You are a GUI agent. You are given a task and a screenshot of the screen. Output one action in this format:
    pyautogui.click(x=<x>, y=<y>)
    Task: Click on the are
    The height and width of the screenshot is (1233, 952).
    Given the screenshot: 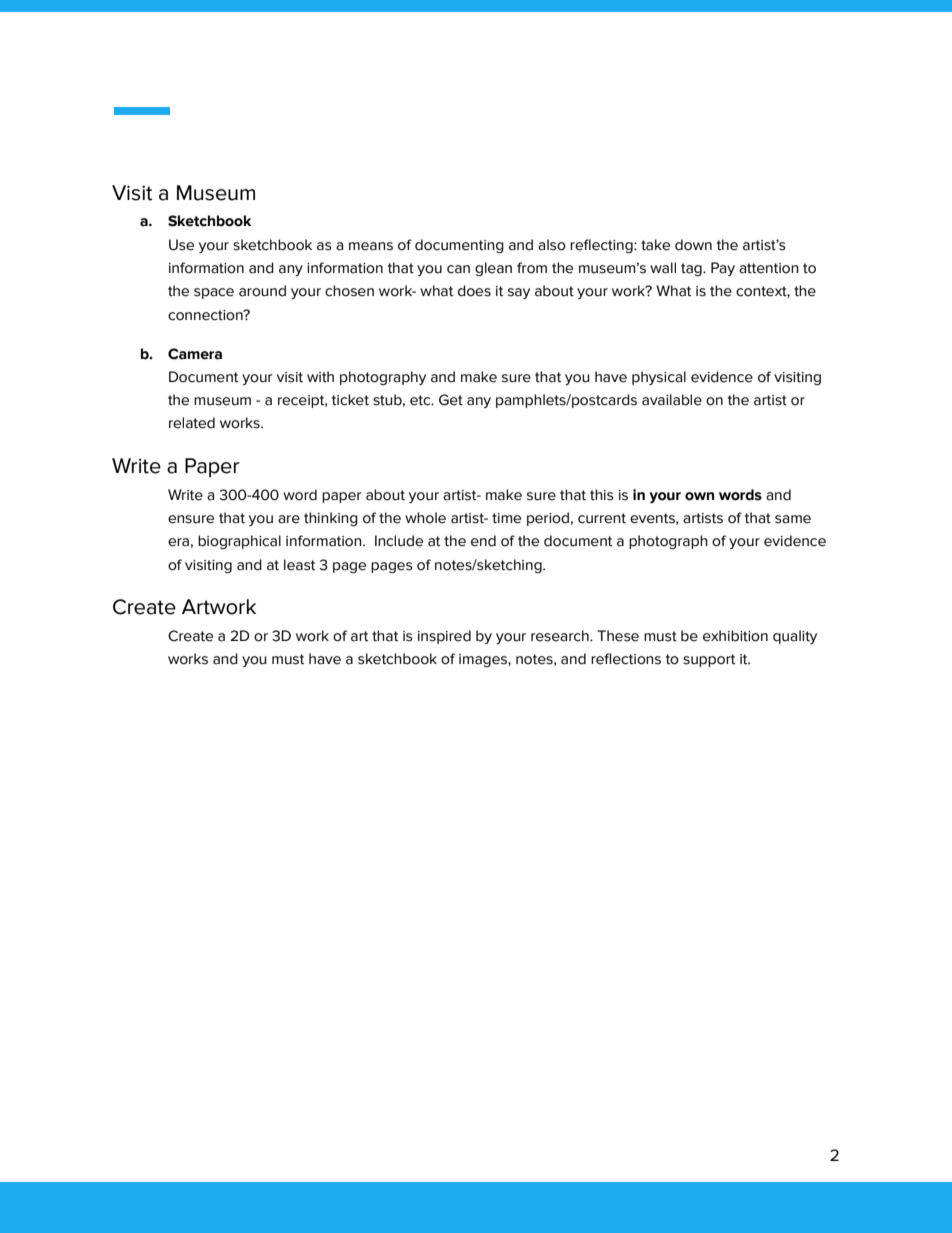 What is the action you would take?
    pyautogui.click(x=289, y=519)
